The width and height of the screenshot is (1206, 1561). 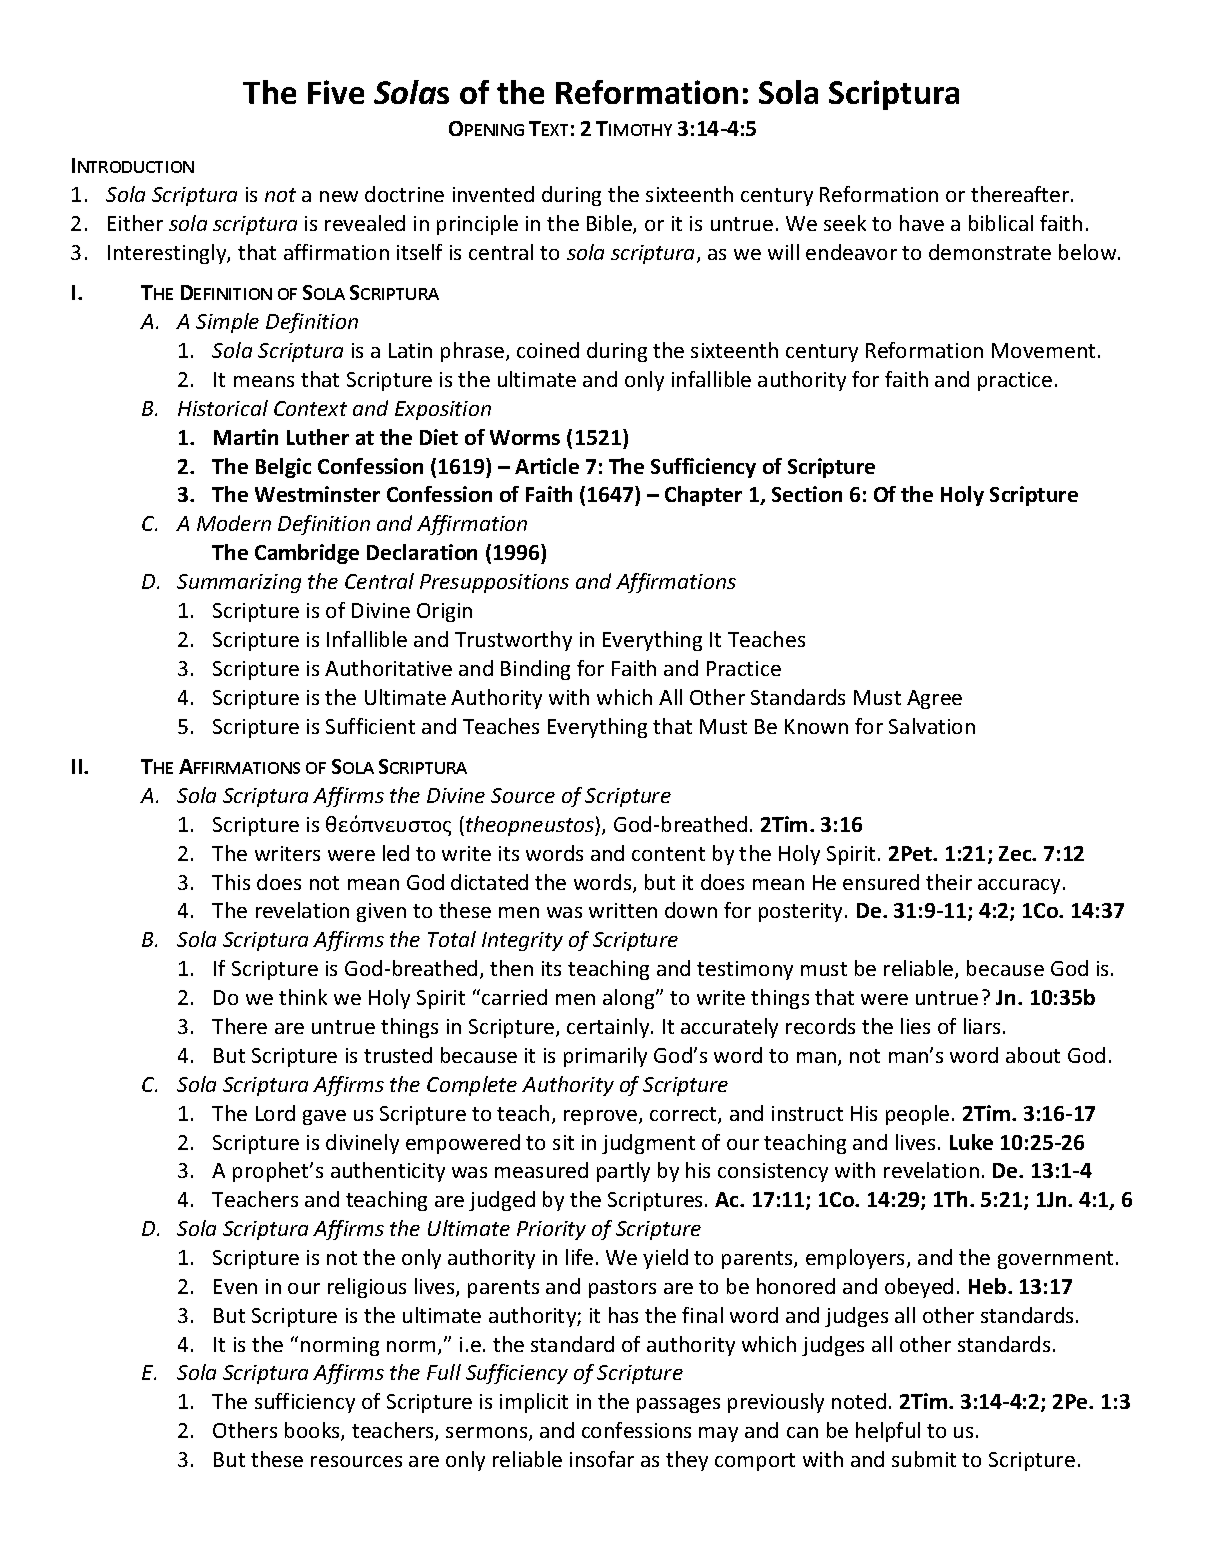 What do you see at coordinates (610, 224) in the screenshot?
I see `Bible` at bounding box center [610, 224].
